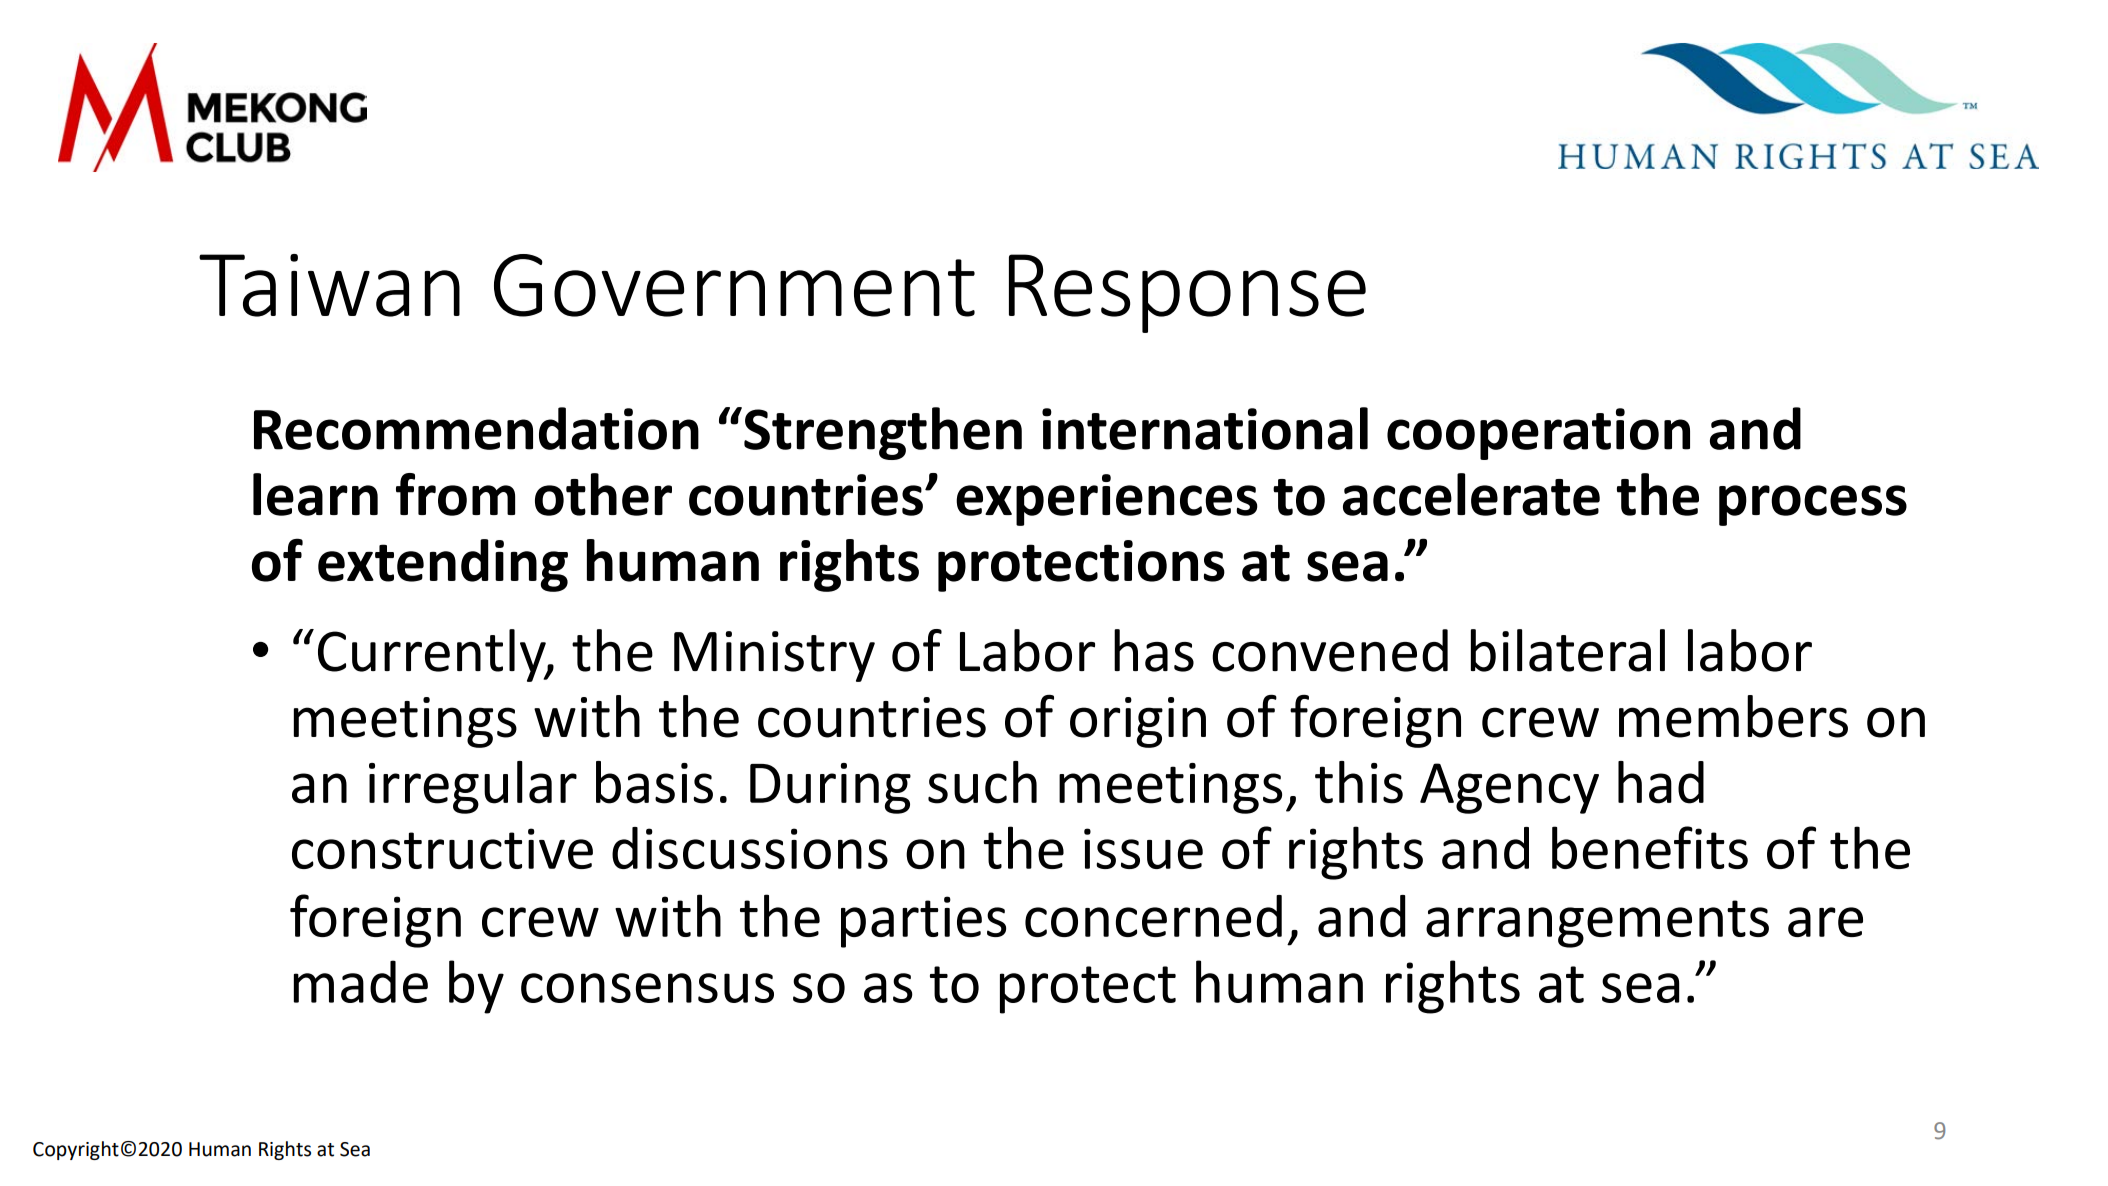  I want to click on cooperation, so click(1538, 434).
